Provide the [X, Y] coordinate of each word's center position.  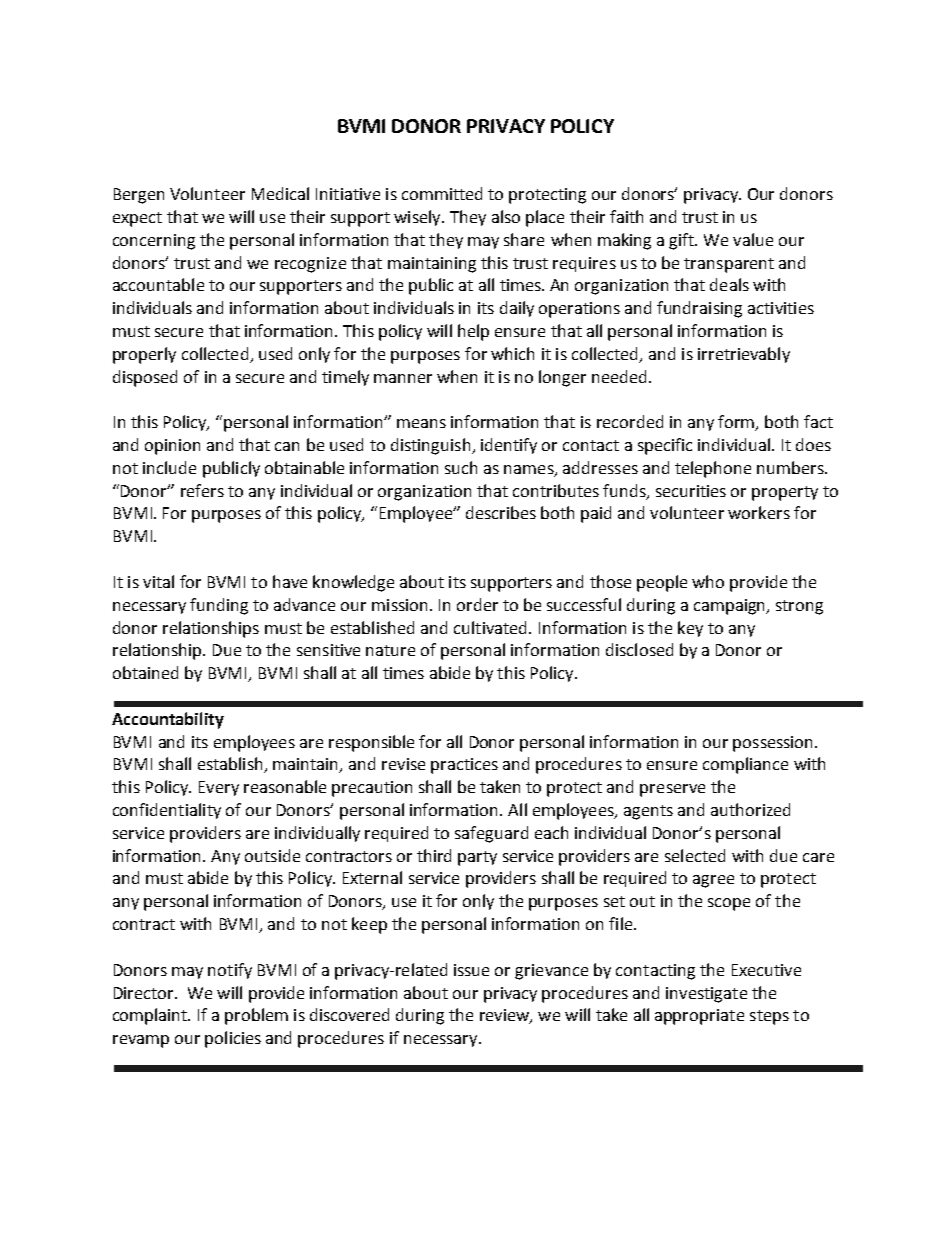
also [506, 216]
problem [256, 1016]
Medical [280, 193]
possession [774, 744]
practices [464, 766]
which [512, 353]
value [753, 239]
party [477, 858]
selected [695, 855]
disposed [145, 378]
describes [501, 512]
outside [272, 855]
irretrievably [744, 355]
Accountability [168, 720]
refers [202, 490]
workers [759, 512]
